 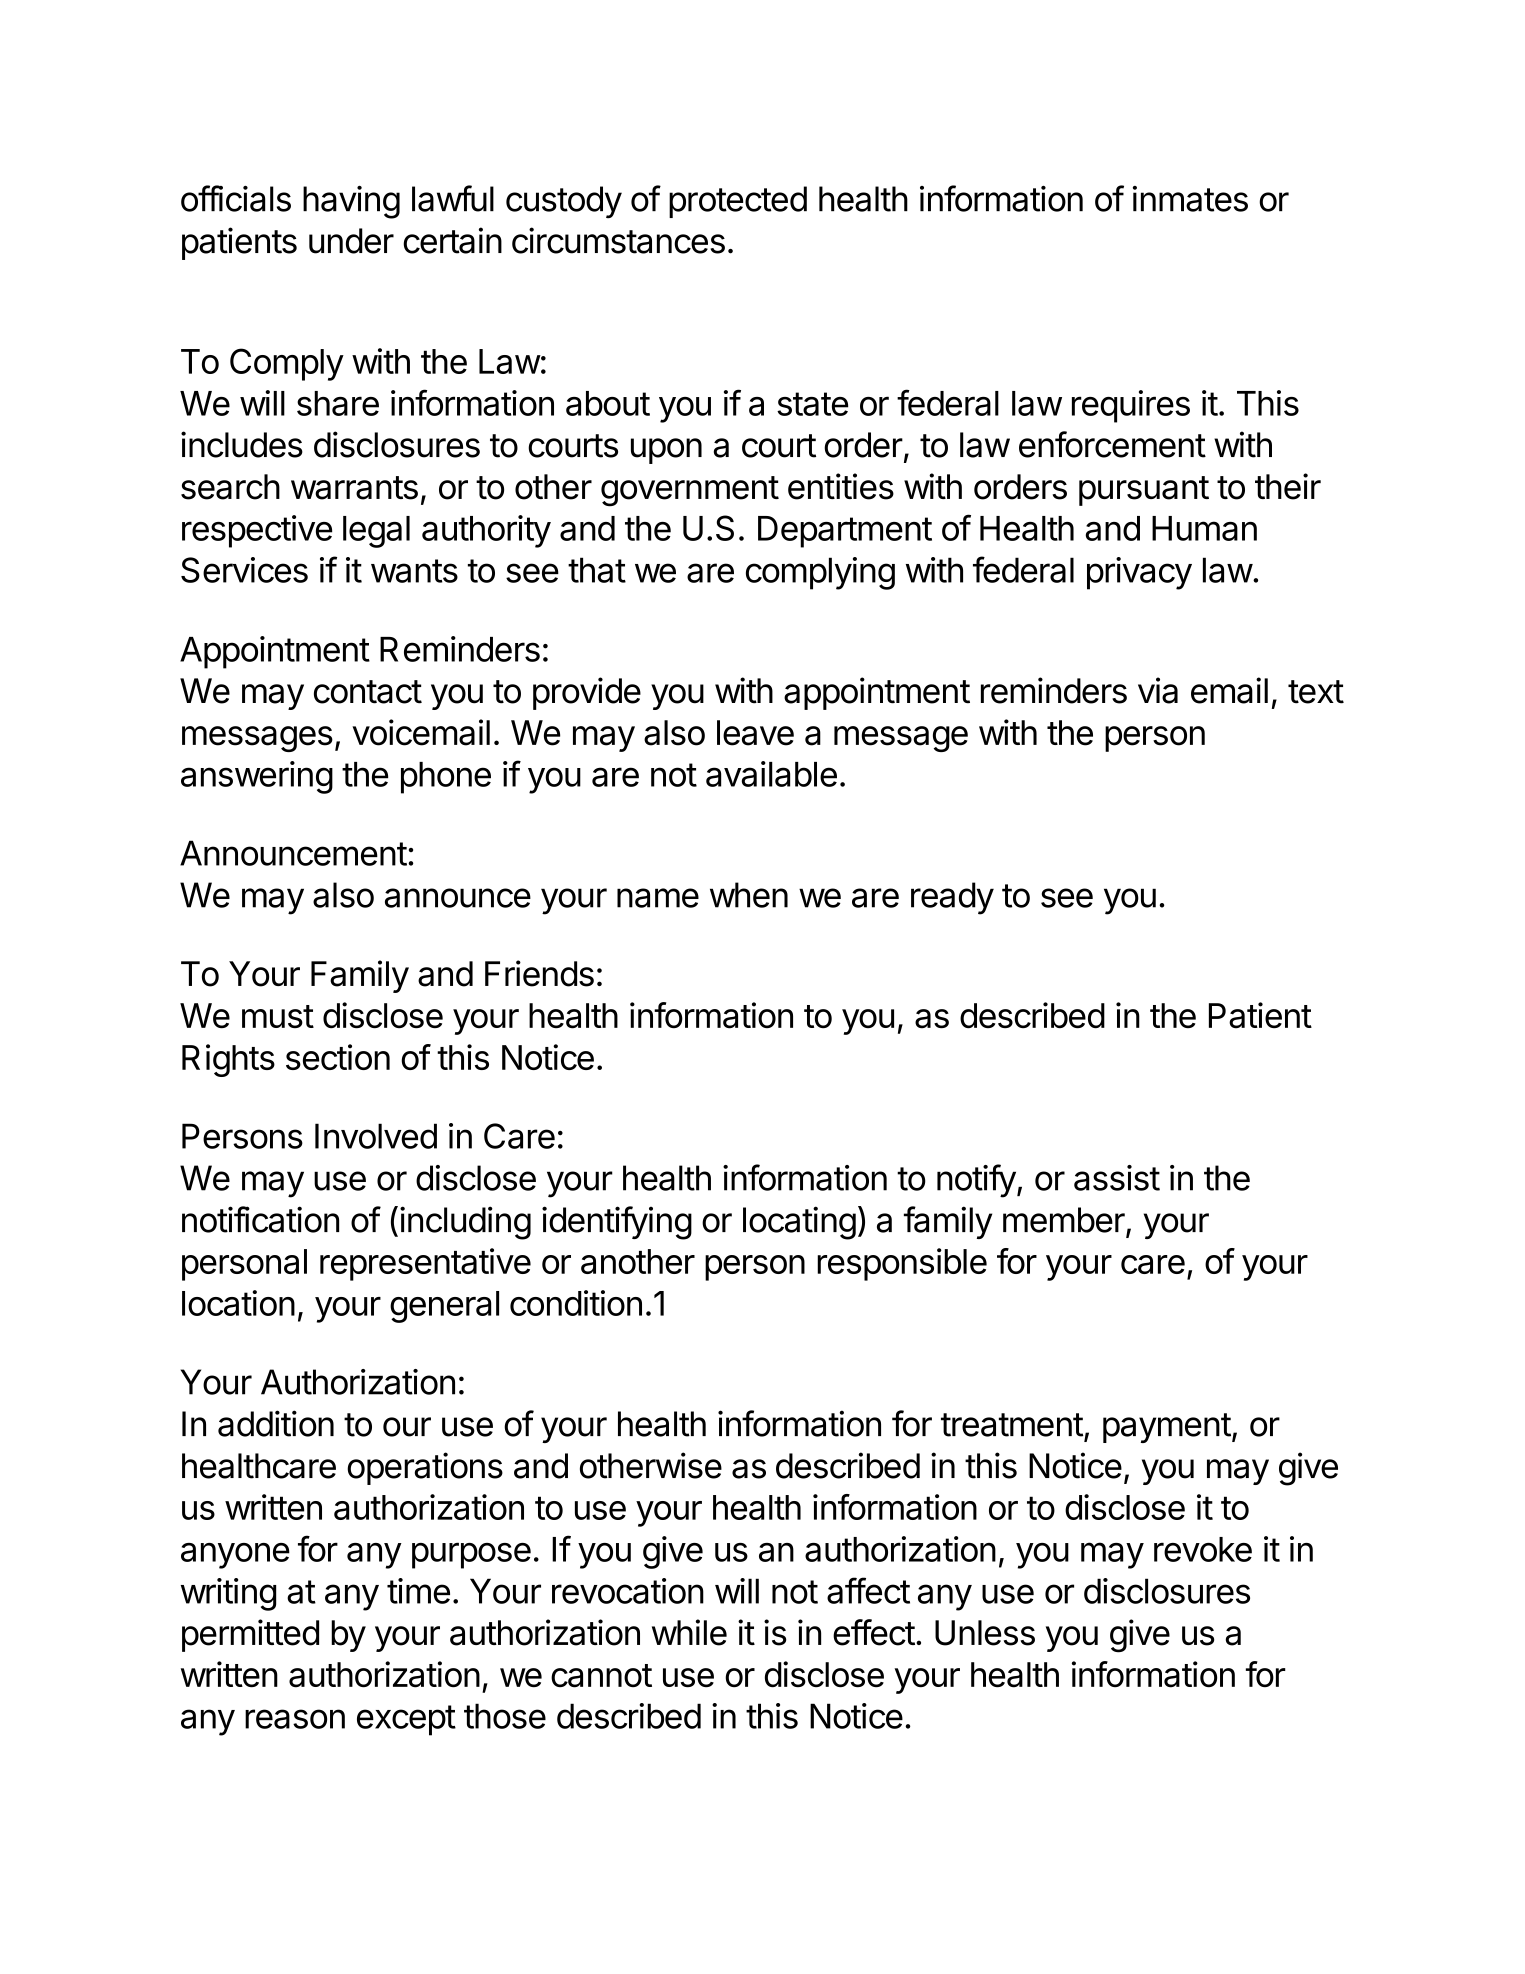 I want to click on phone, so click(x=446, y=778).
